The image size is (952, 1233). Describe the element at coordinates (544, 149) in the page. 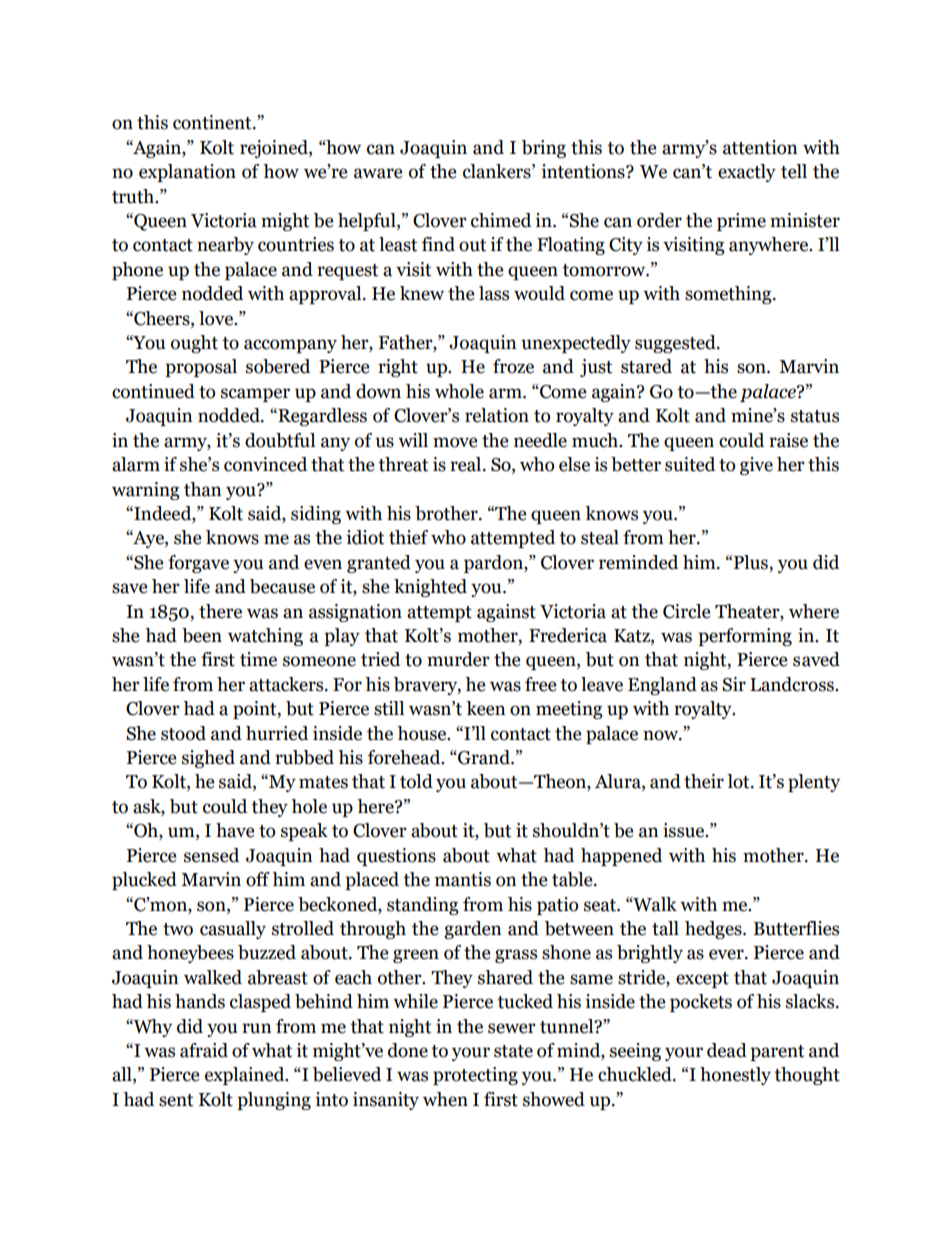

I see `bring` at that location.
